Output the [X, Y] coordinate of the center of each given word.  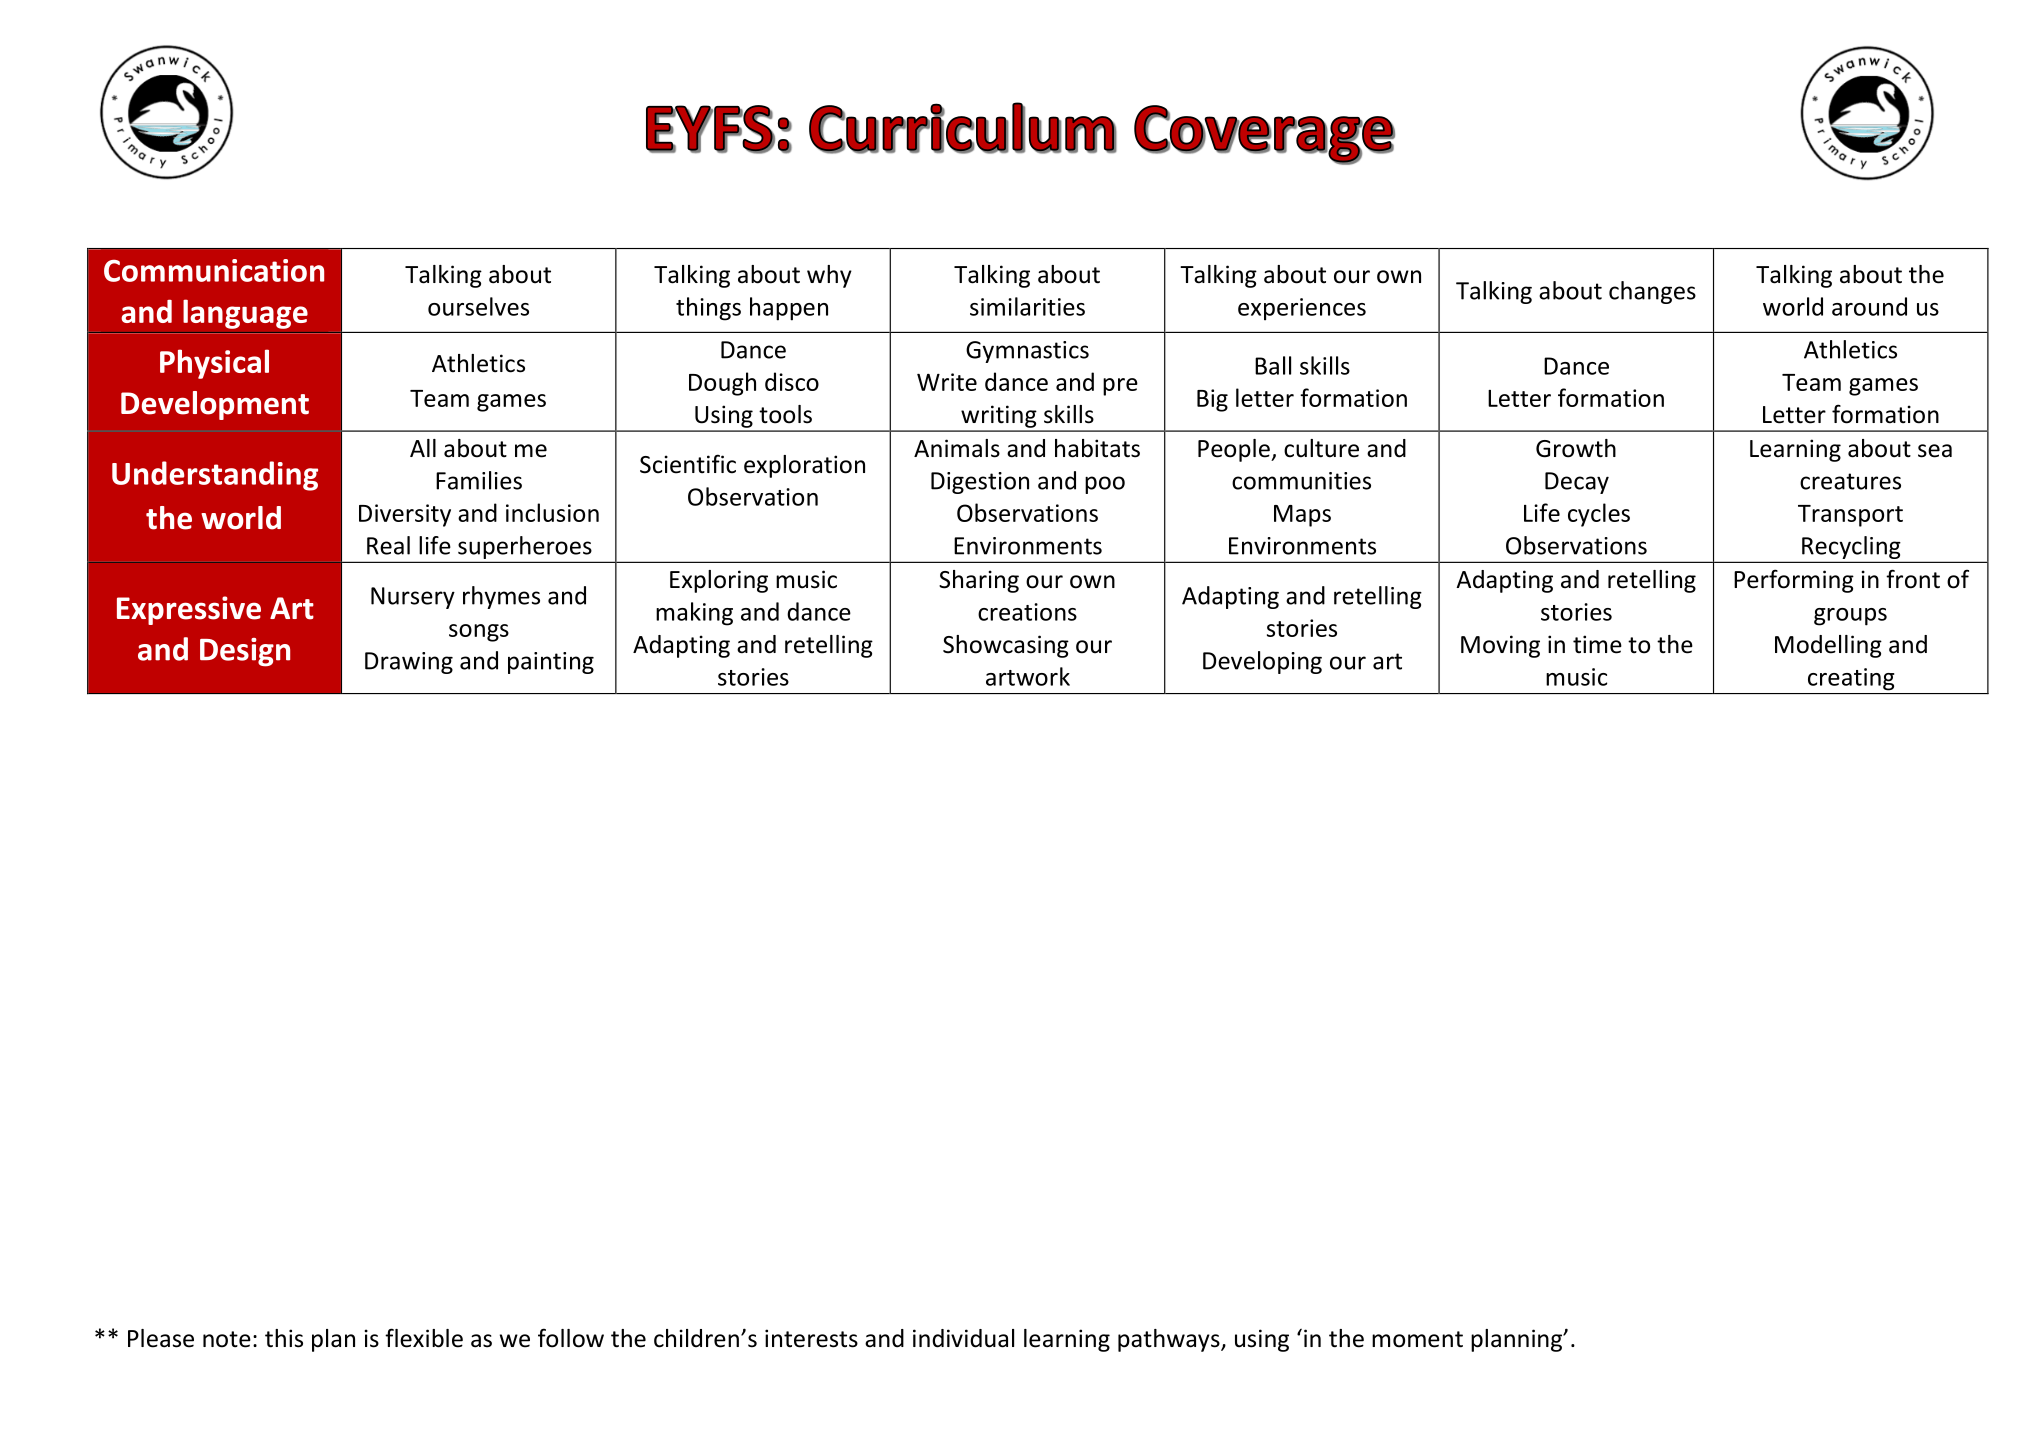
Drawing [409, 663]
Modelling [1828, 646]
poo [1105, 485]
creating [1851, 679]
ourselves [478, 306]
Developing [1262, 662]
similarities [1027, 306]
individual [963, 1338]
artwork [1028, 676]
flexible [424, 1338]
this [284, 1338]
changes [1652, 292]
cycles [1599, 515]
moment [1417, 1339]
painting [551, 663]
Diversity [405, 515]
